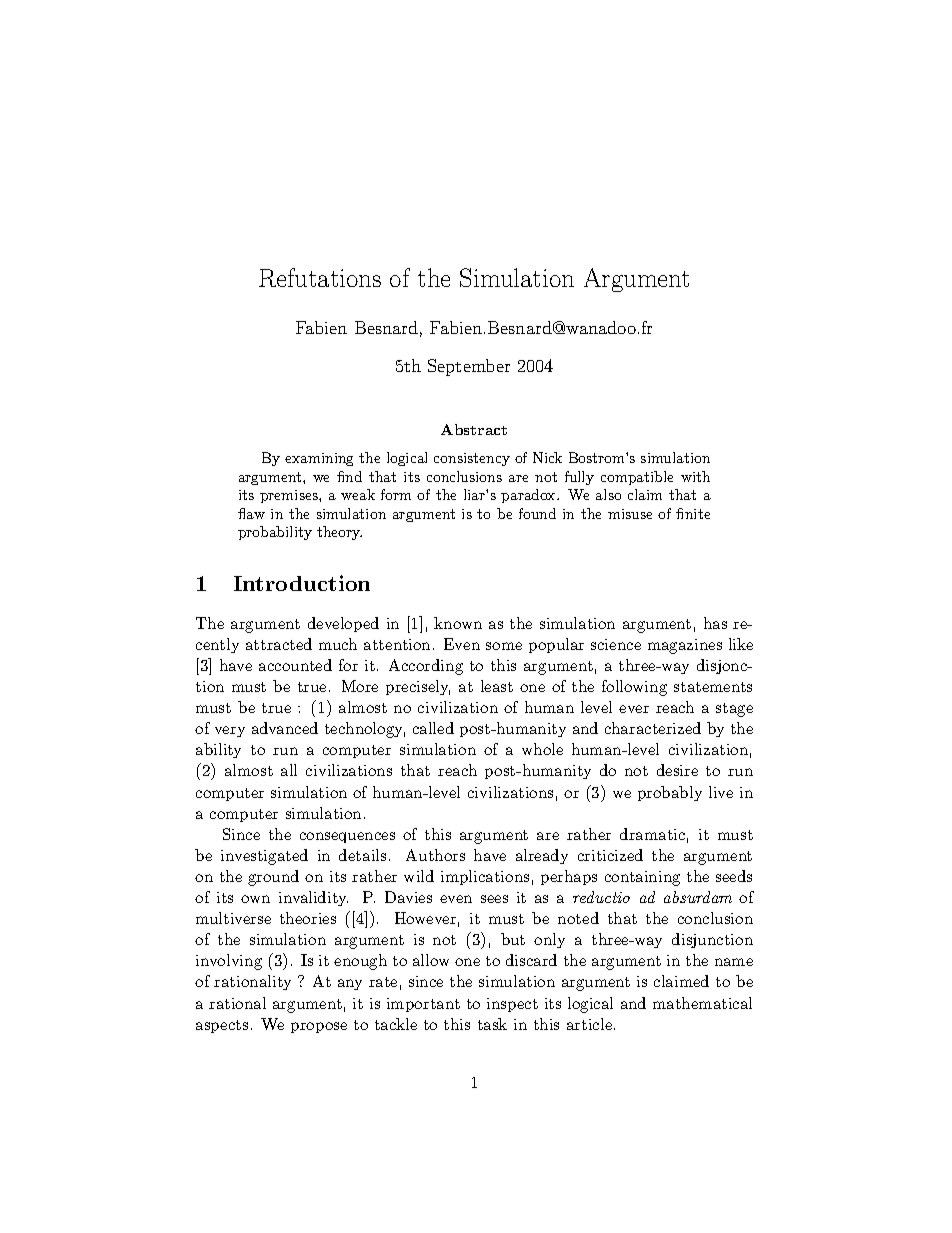  I want to click on task, so click(492, 1024).
